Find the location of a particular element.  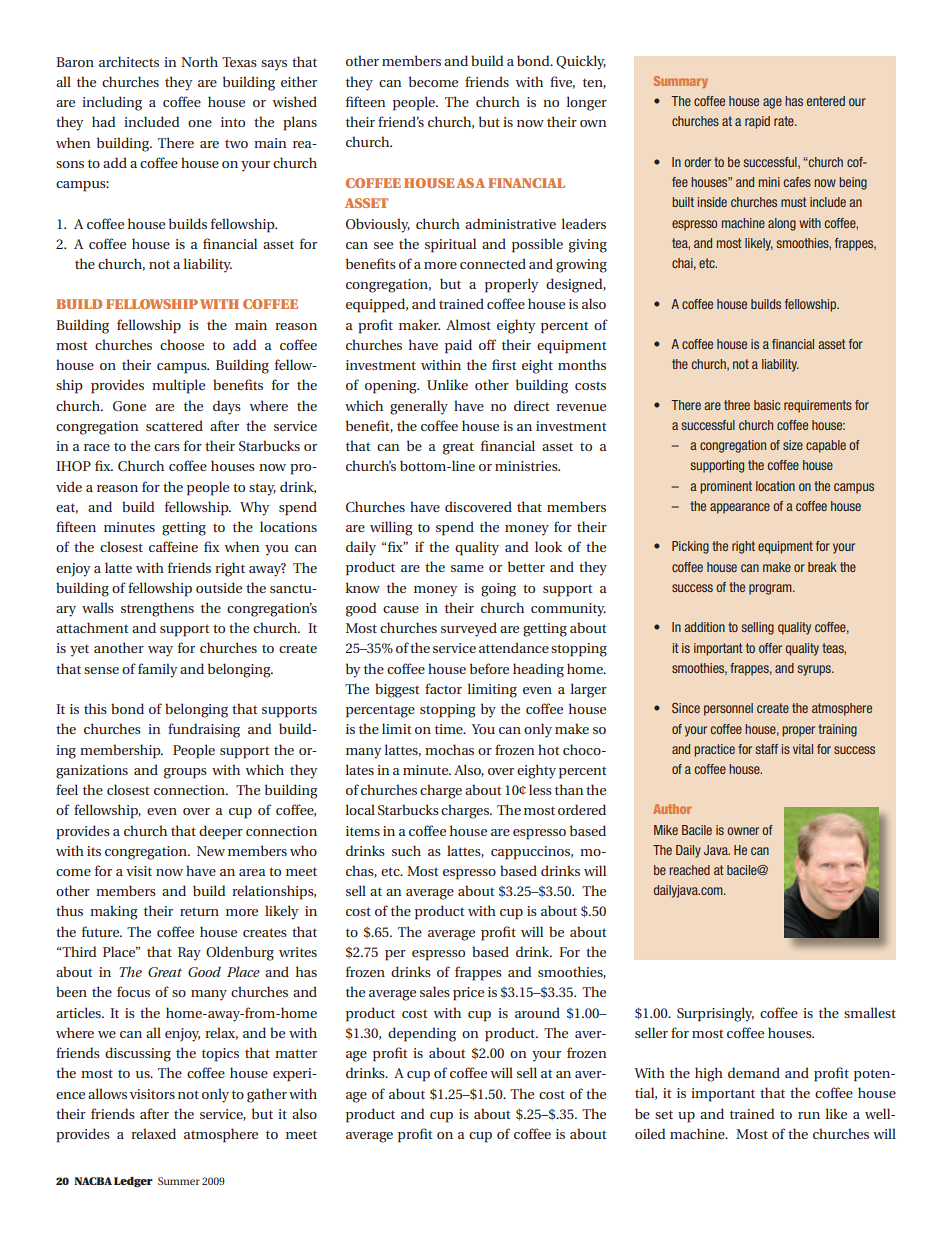

longer is located at coordinates (587, 103).
